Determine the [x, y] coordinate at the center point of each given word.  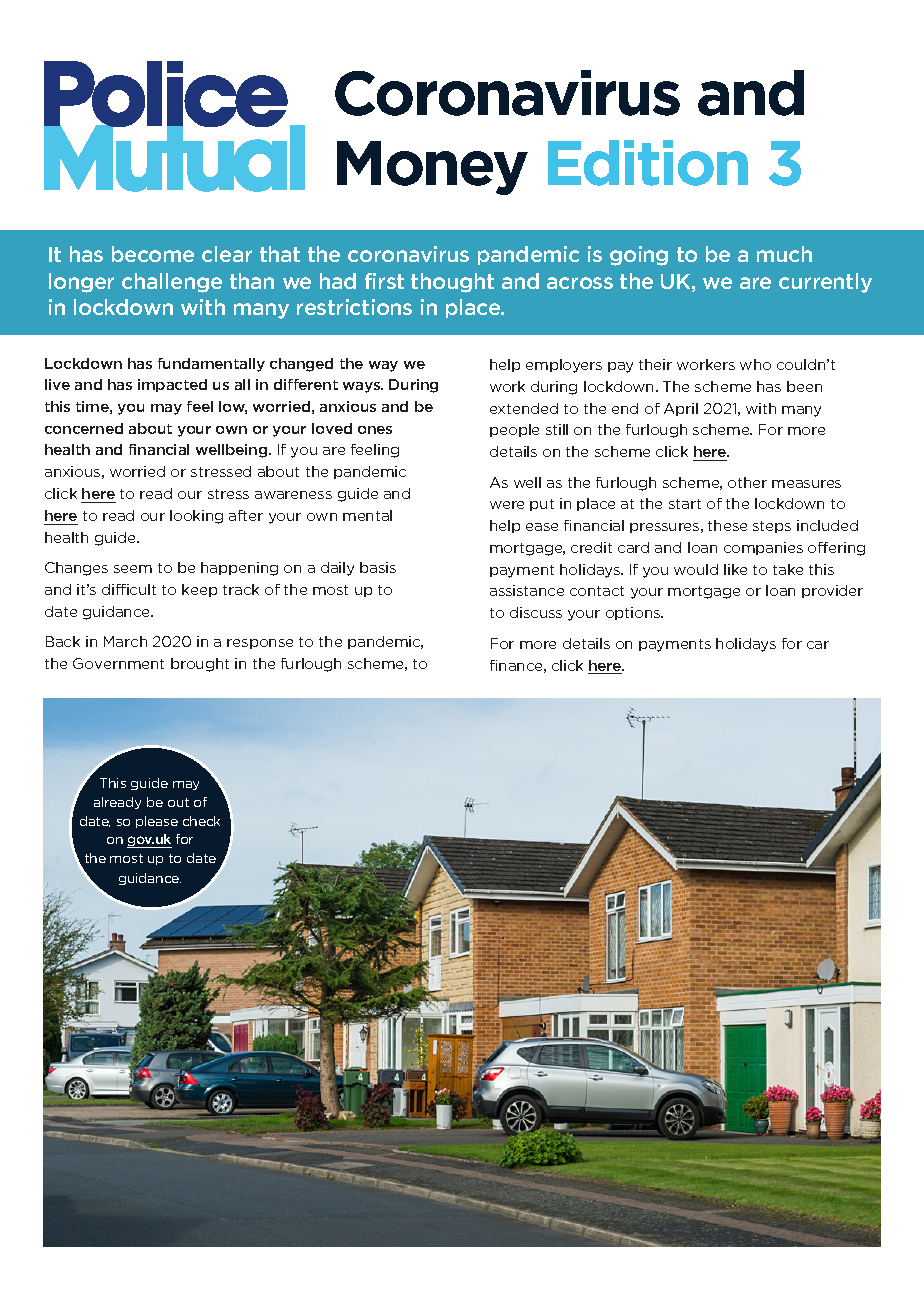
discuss [536, 612]
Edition [648, 163]
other [747, 482]
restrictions [354, 307]
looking [196, 517]
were [507, 505]
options [634, 613]
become [153, 254]
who [755, 364]
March [125, 641]
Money [432, 168]
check [201, 821]
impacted [172, 385]
